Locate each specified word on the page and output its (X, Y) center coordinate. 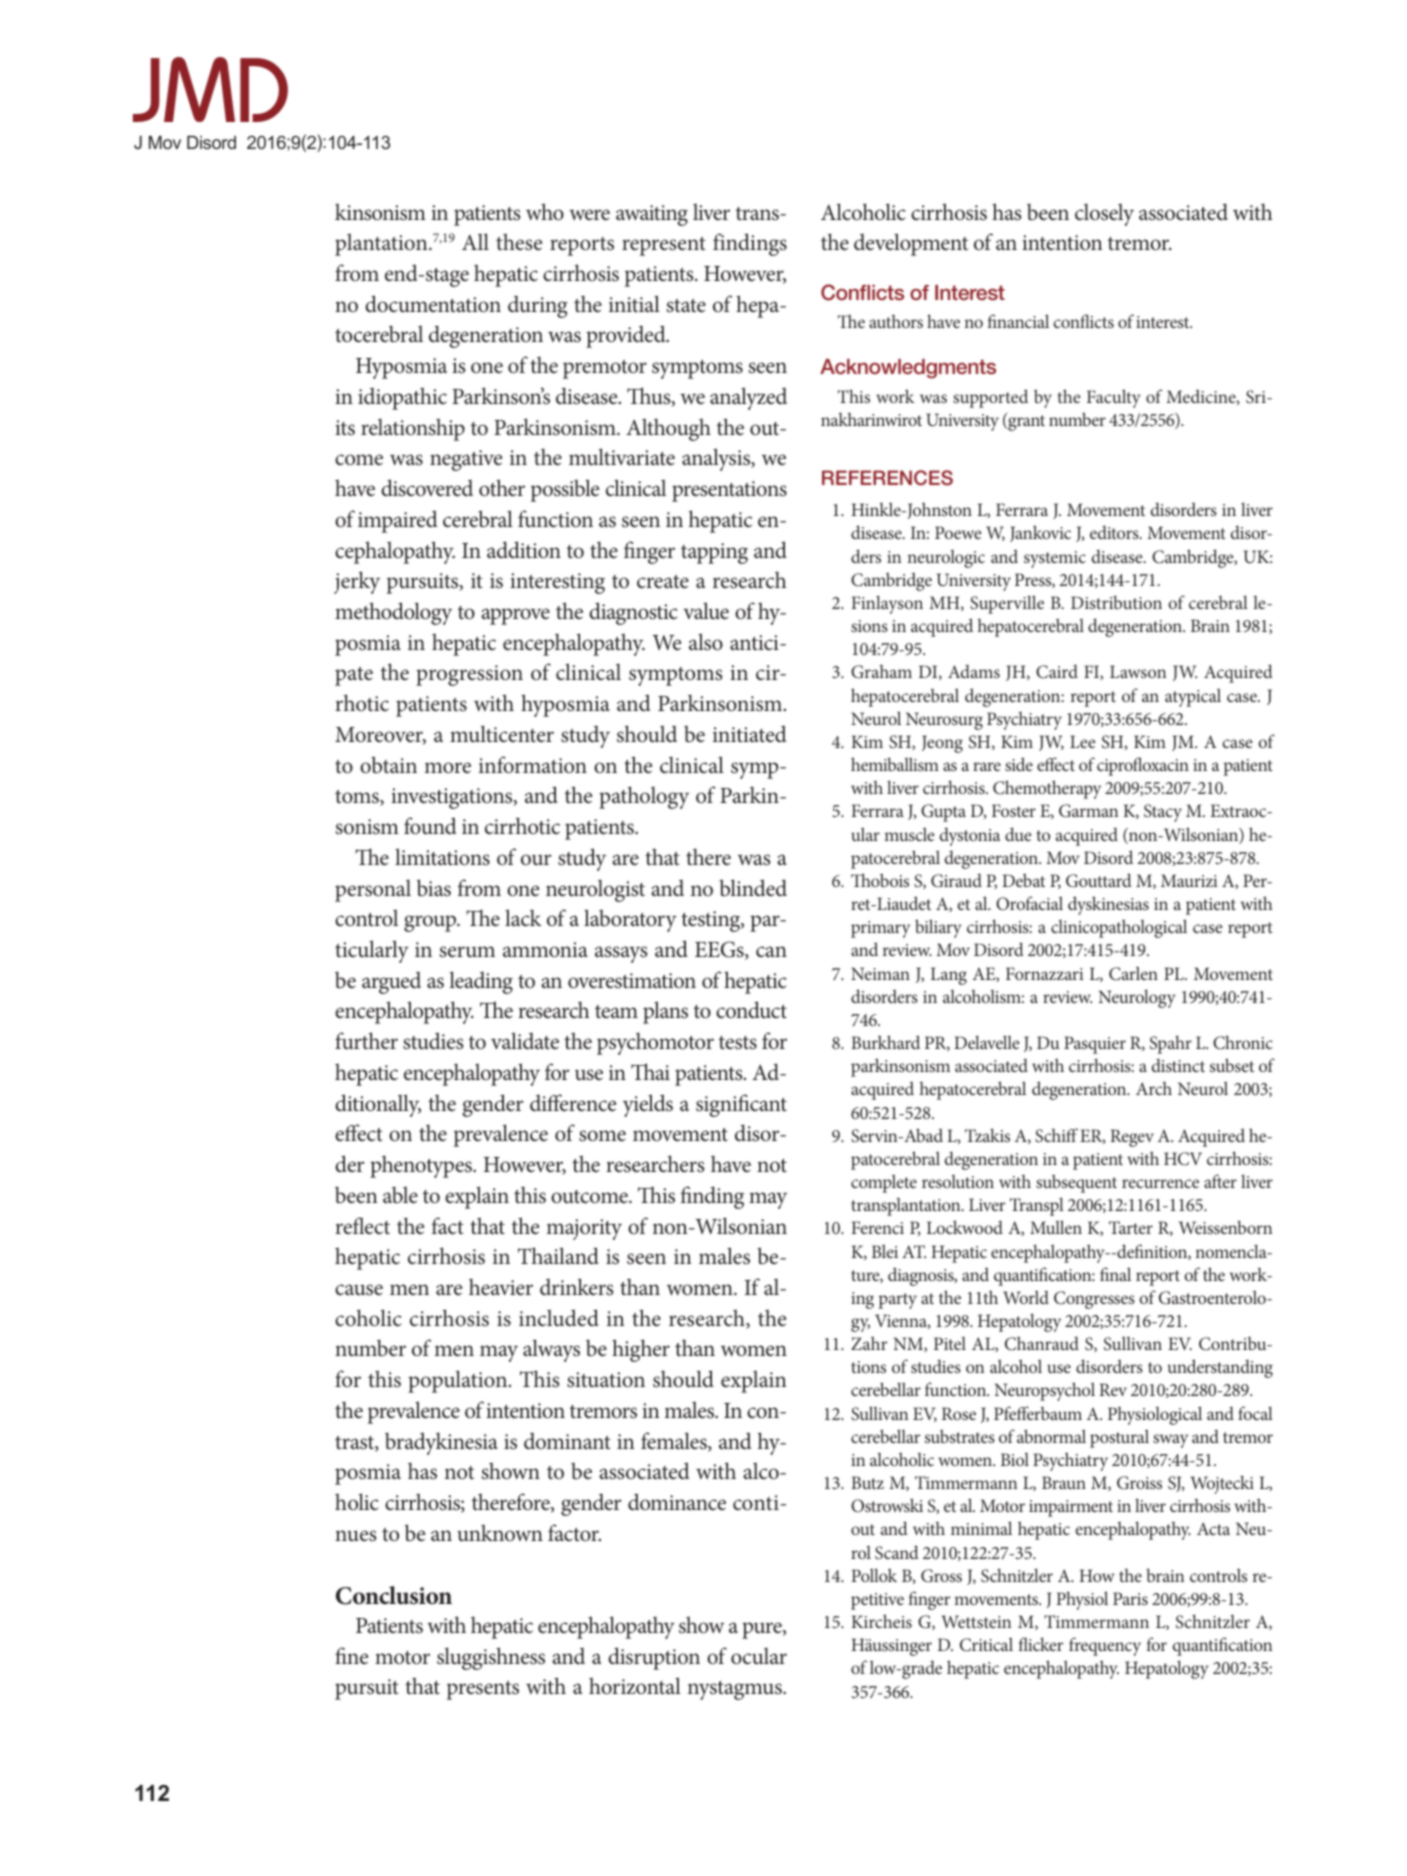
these (519, 242)
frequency (1105, 1646)
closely (1104, 214)
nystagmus (736, 1690)
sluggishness (491, 1658)
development (911, 244)
